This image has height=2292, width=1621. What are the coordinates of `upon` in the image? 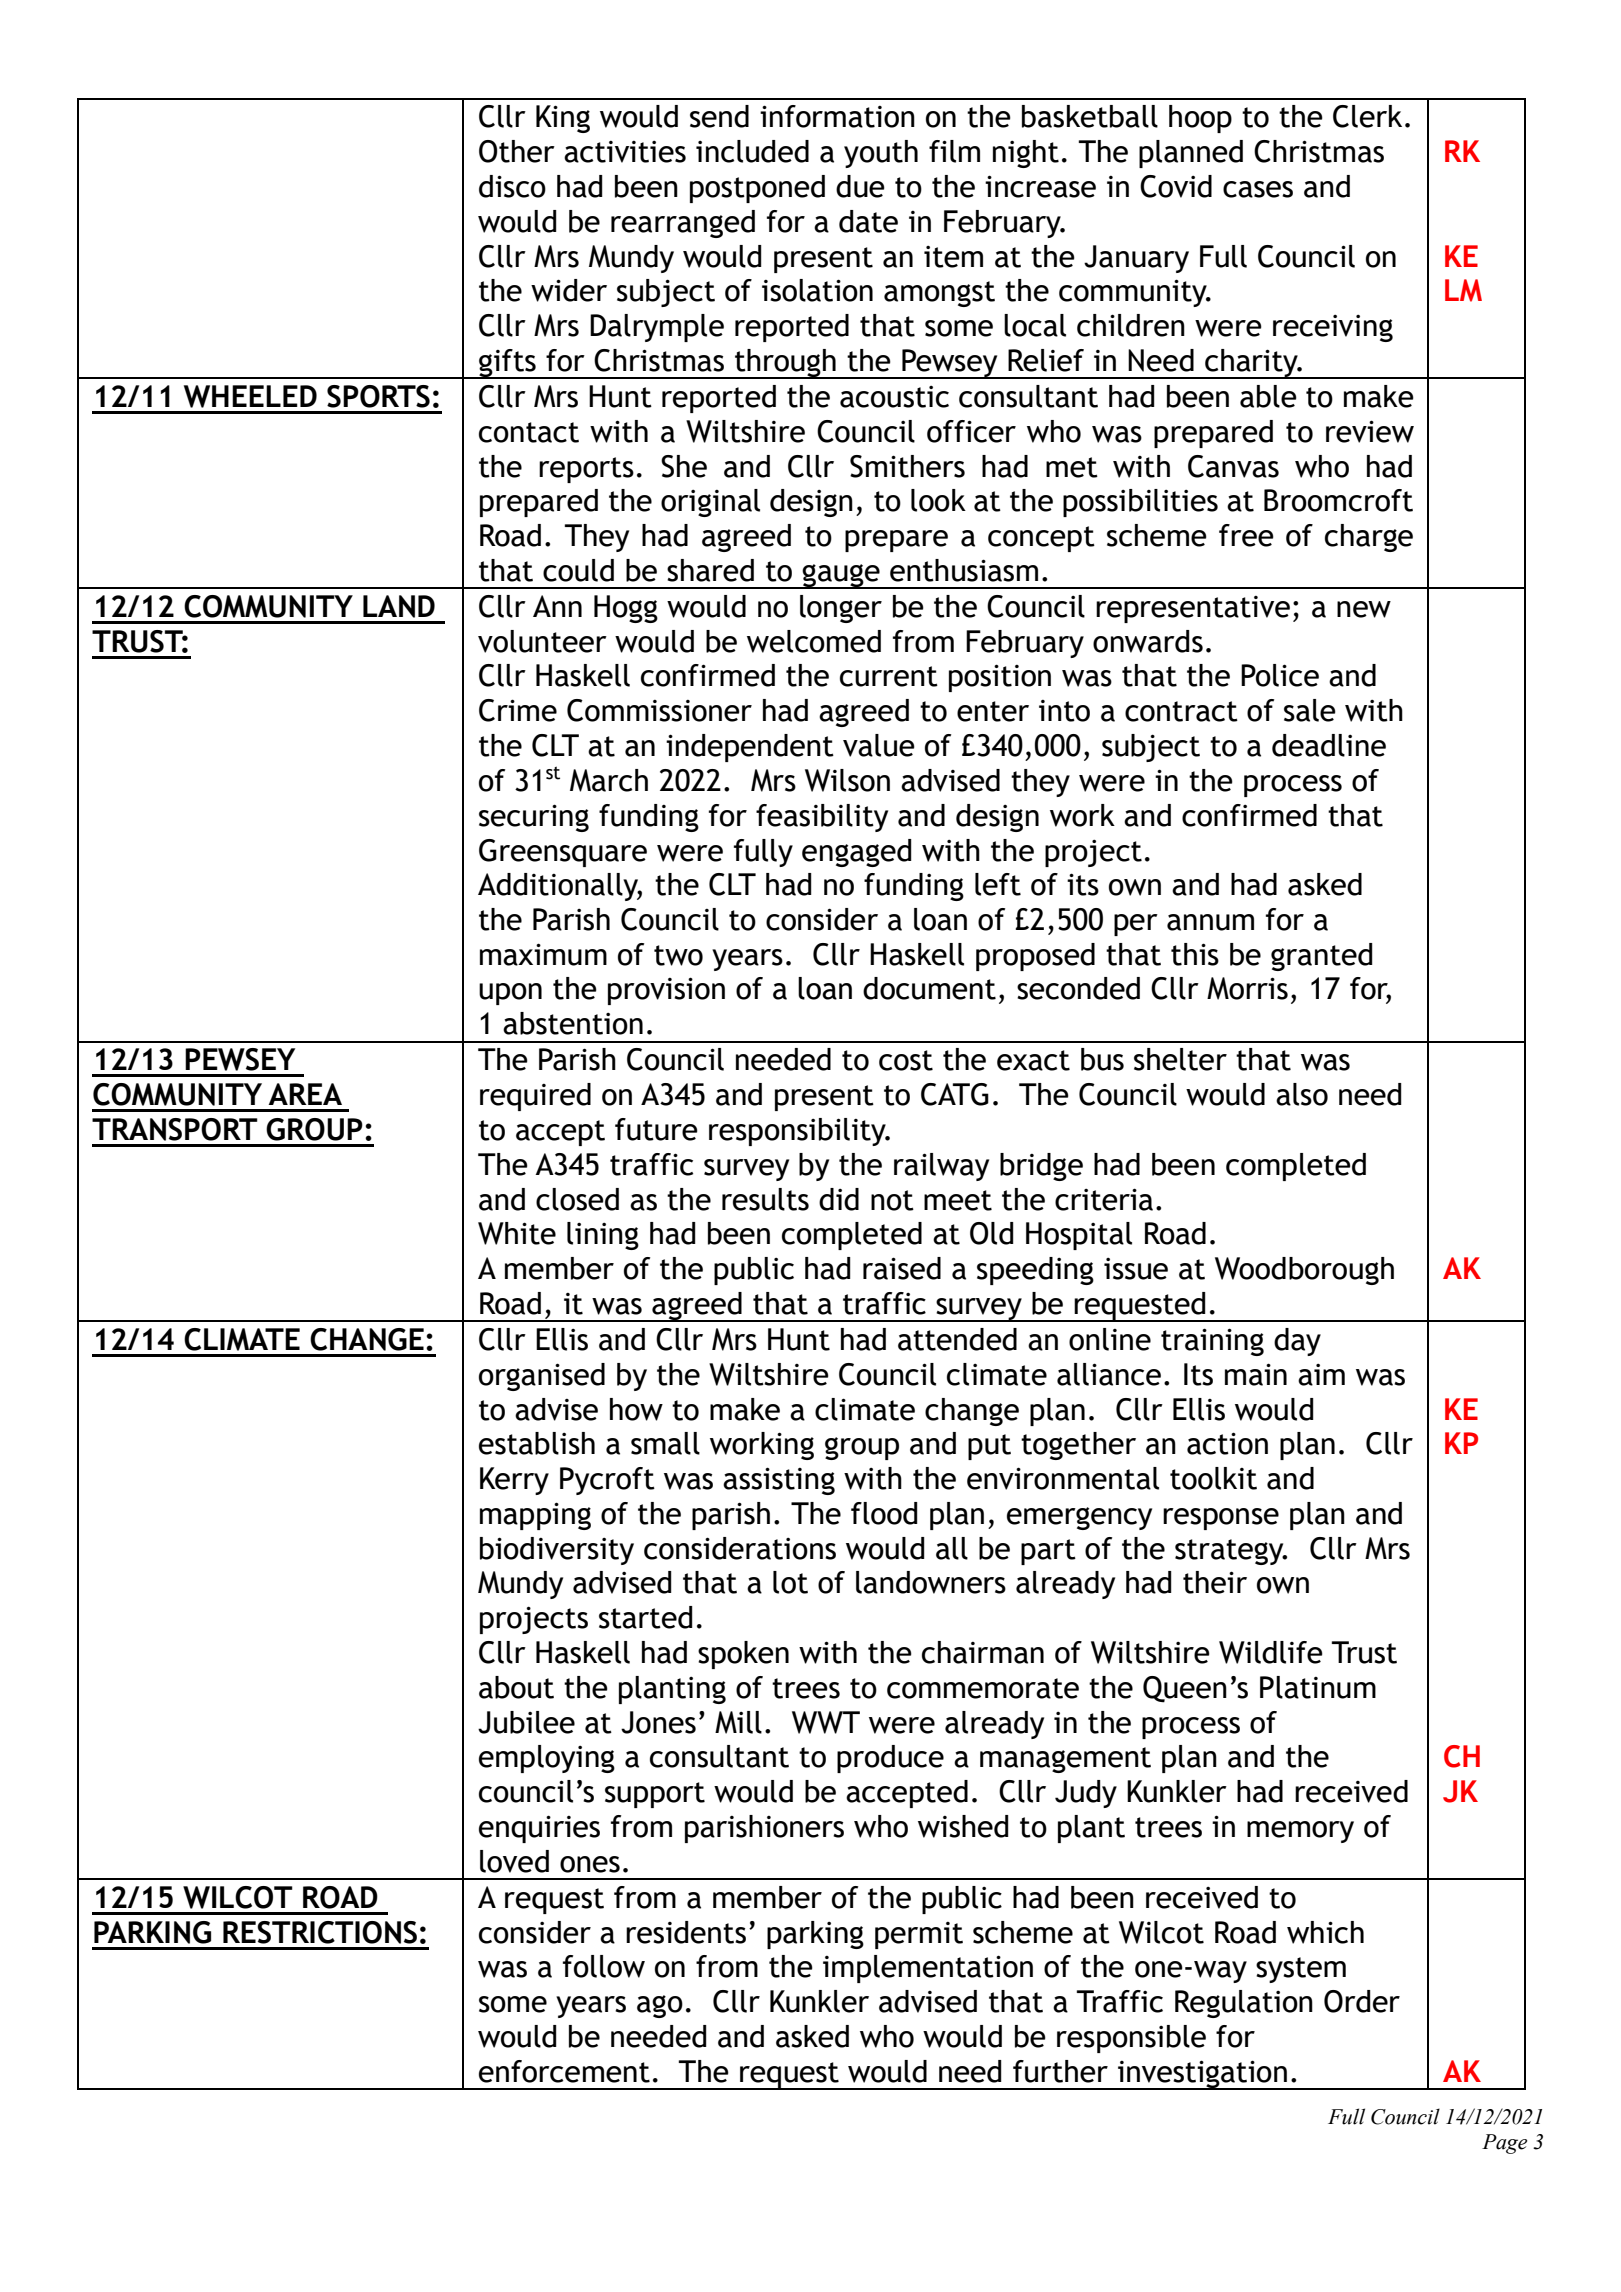 It's located at (510, 994).
